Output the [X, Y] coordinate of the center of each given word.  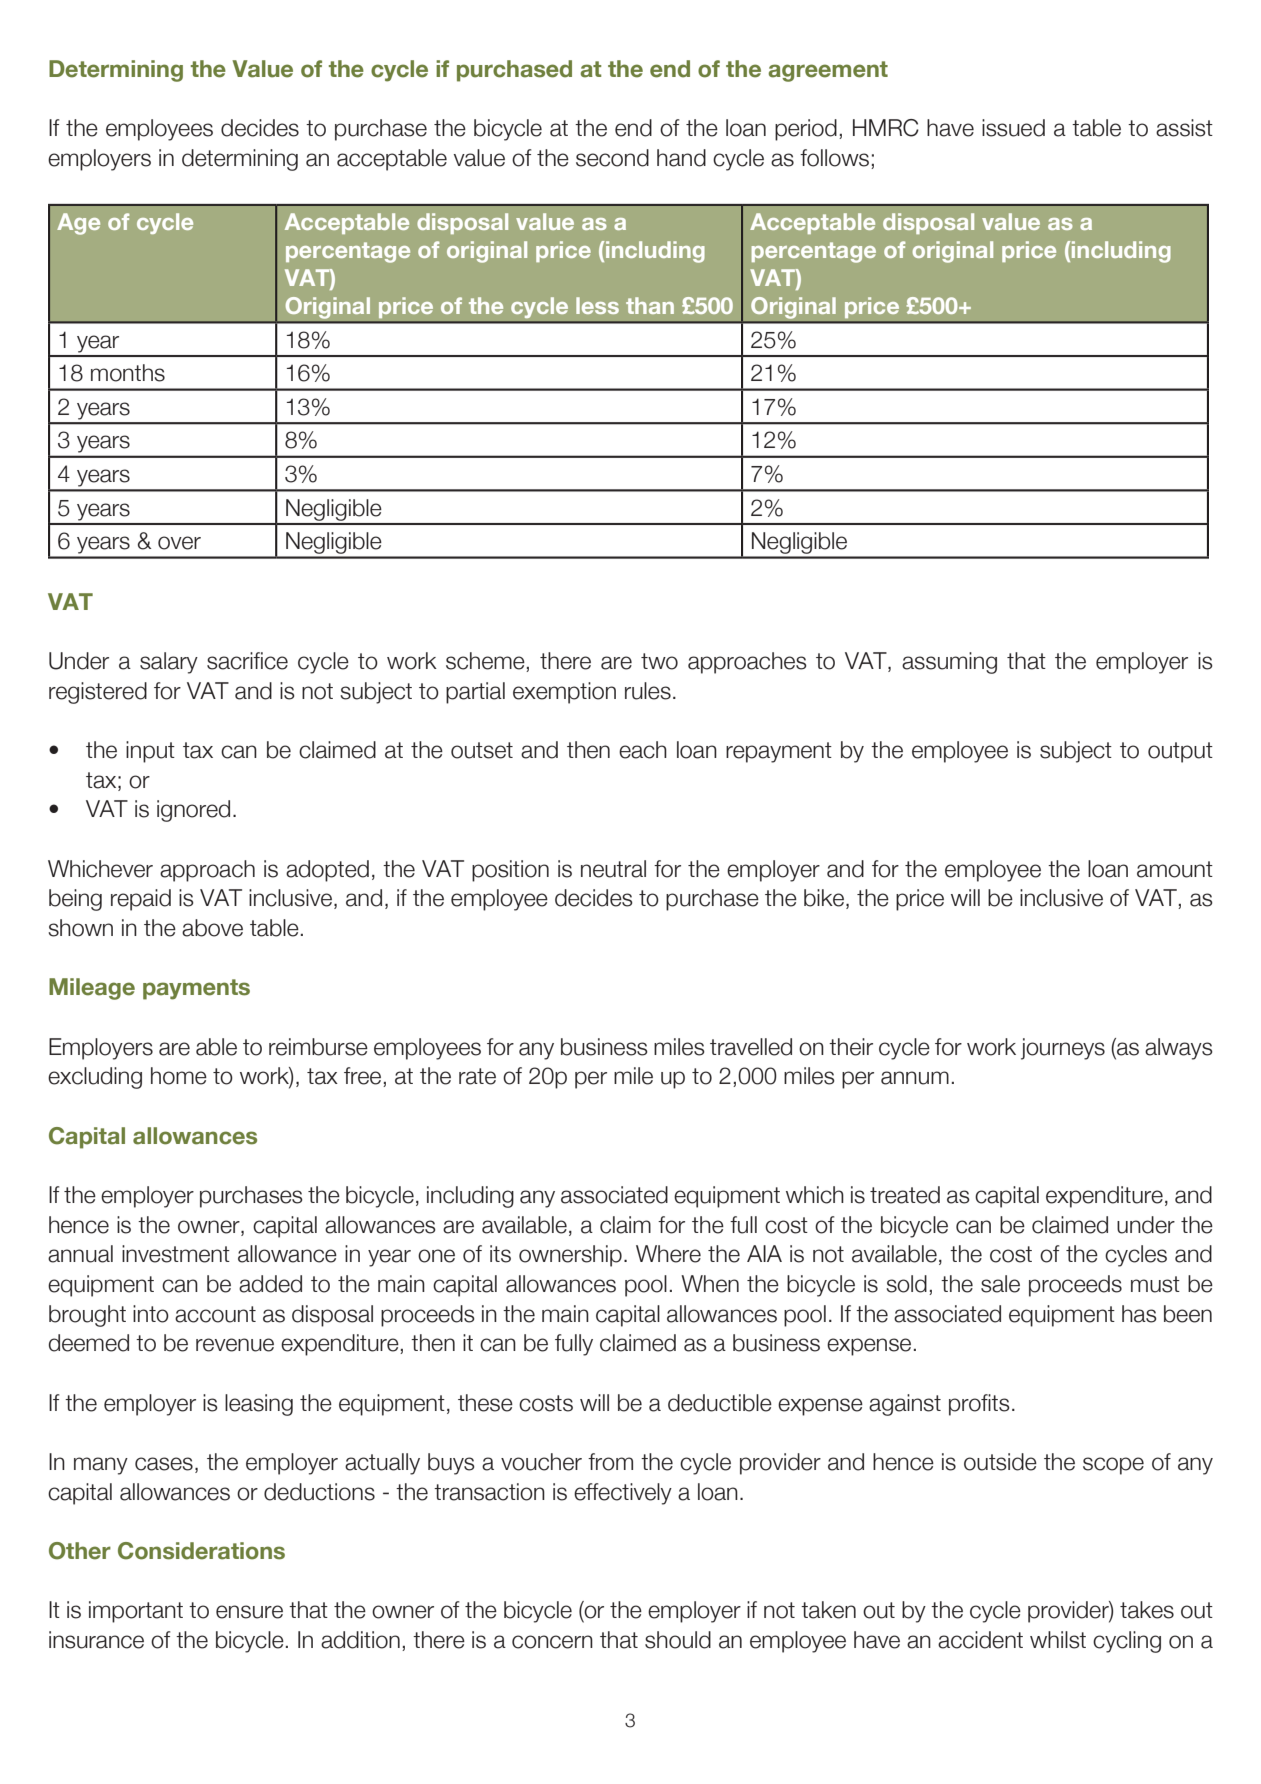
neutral [613, 869]
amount [1175, 869]
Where [668, 1254]
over [179, 543]
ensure [249, 1612]
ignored [193, 811]
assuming [949, 663]
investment [176, 1254]
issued [1013, 128]
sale [1000, 1284]
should [678, 1640]
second [612, 158]
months [128, 373]
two [659, 661]
